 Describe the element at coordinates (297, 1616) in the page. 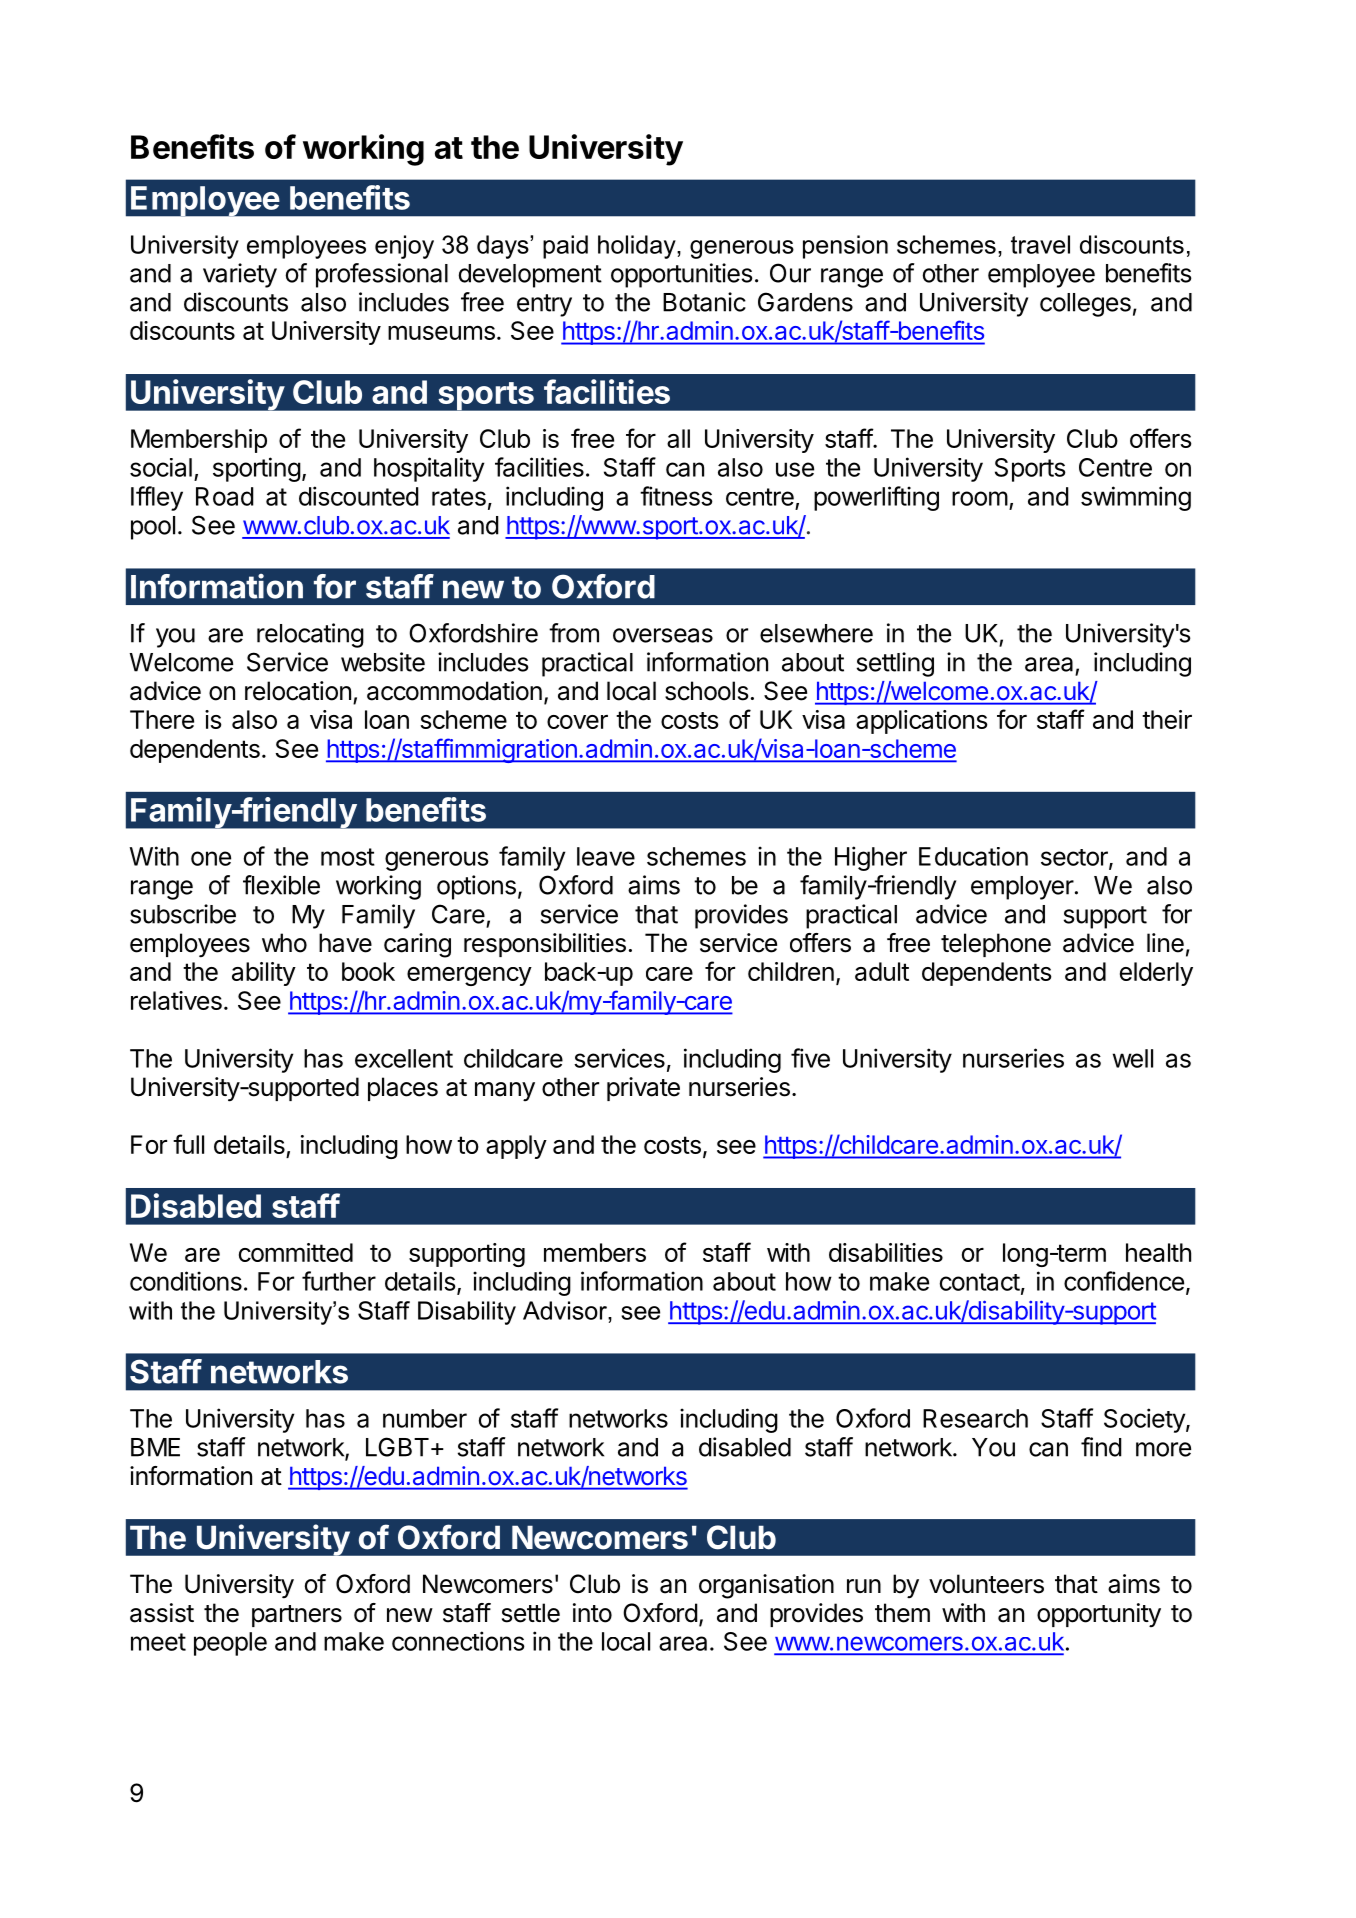

I see `partners` at that location.
